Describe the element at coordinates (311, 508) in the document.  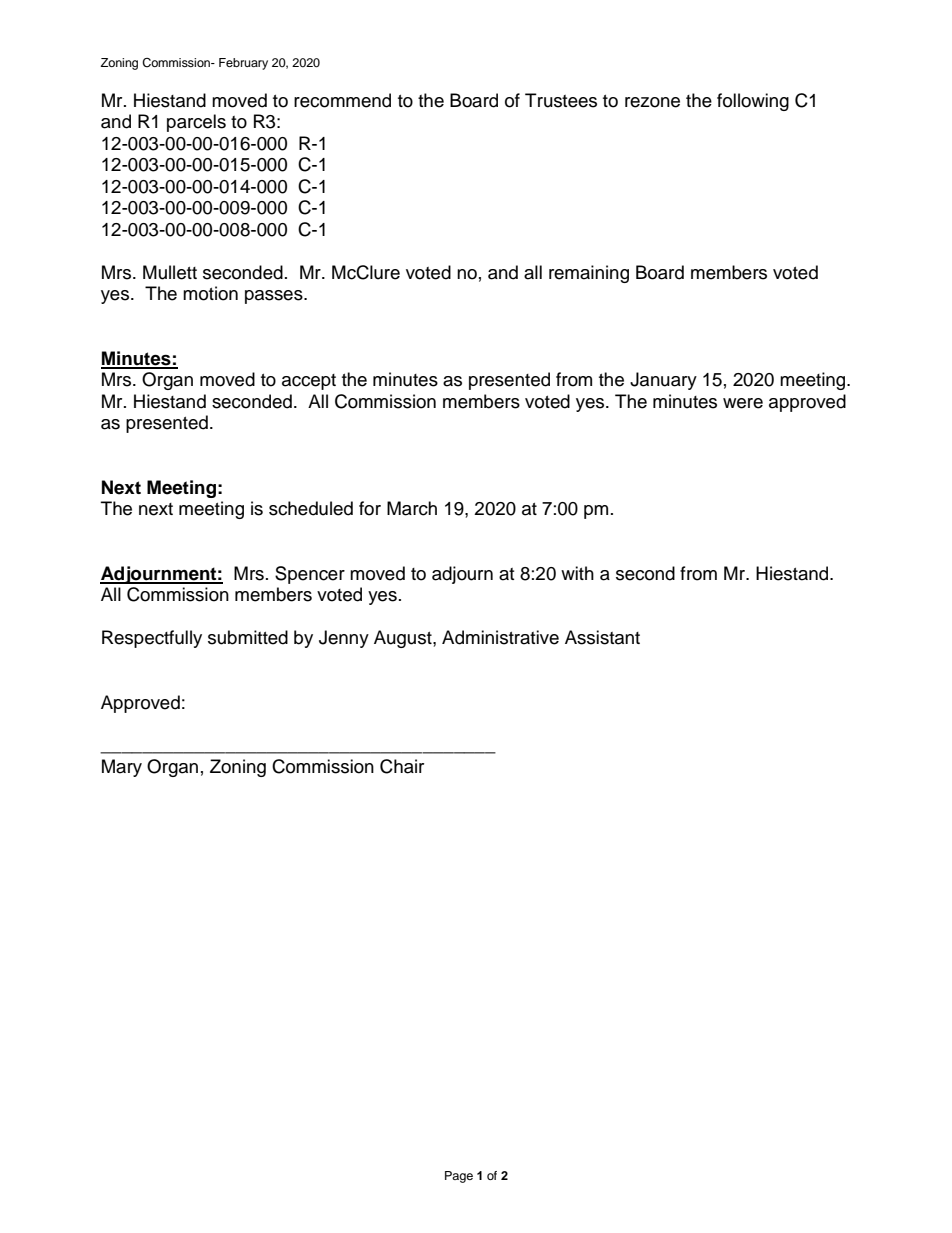
I see `scheduled` at that location.
